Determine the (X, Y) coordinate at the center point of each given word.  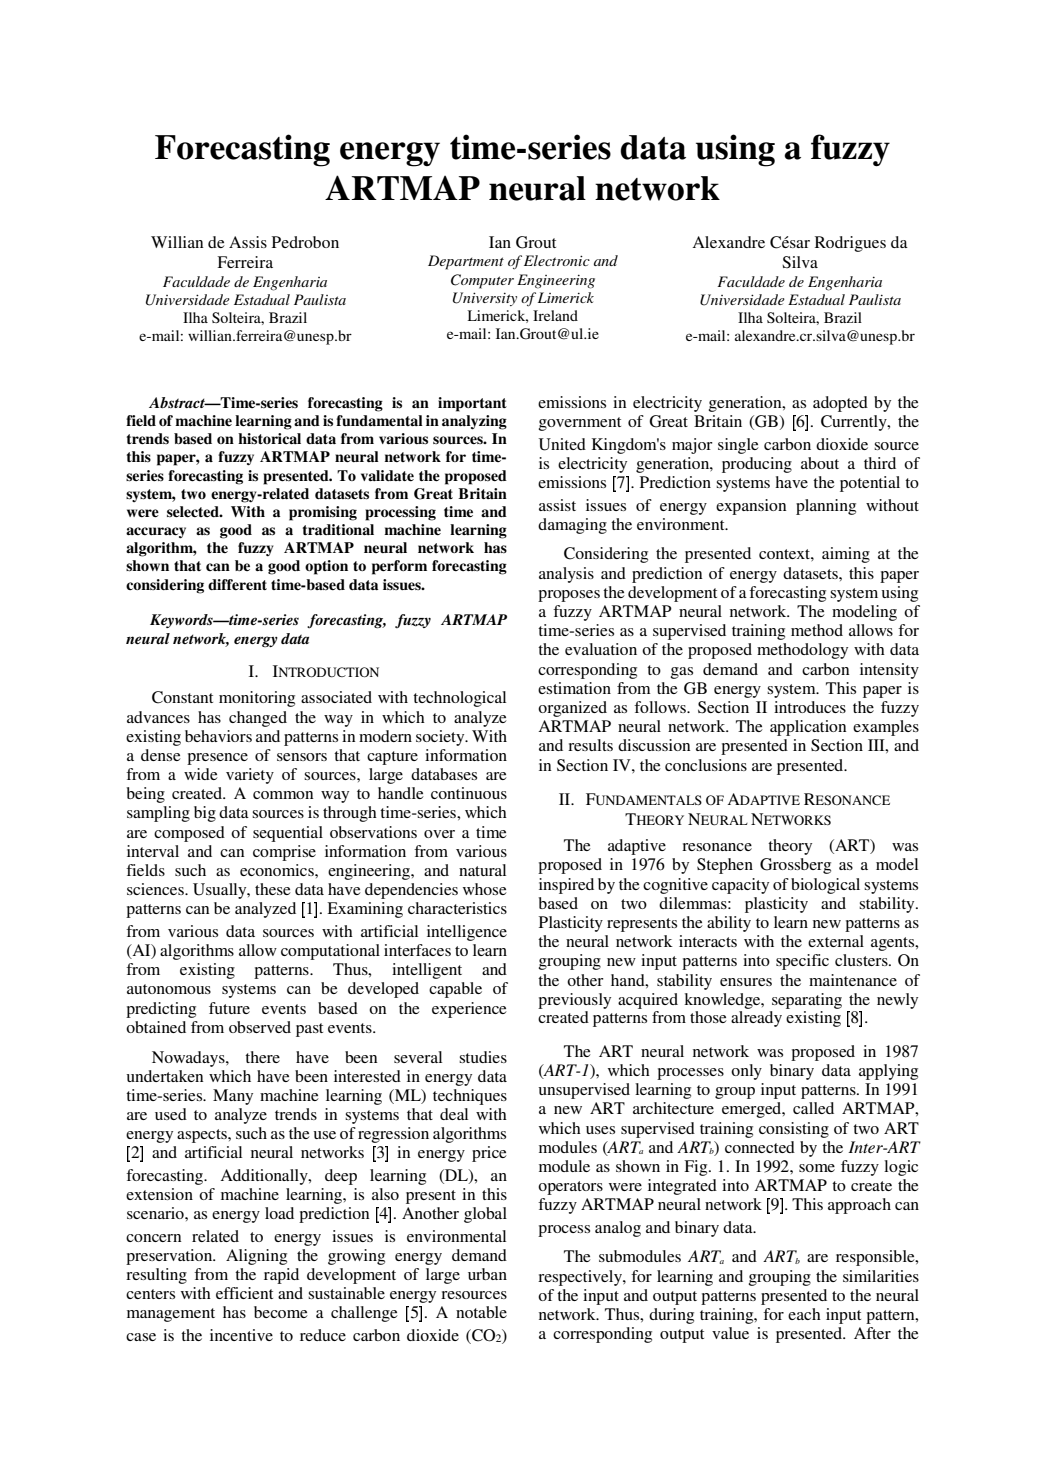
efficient (244, 1293)
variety (250, 776)
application (808, 728)
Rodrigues (850, 244)
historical (269, 439)
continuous (469, 793)
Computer (482, 281)
